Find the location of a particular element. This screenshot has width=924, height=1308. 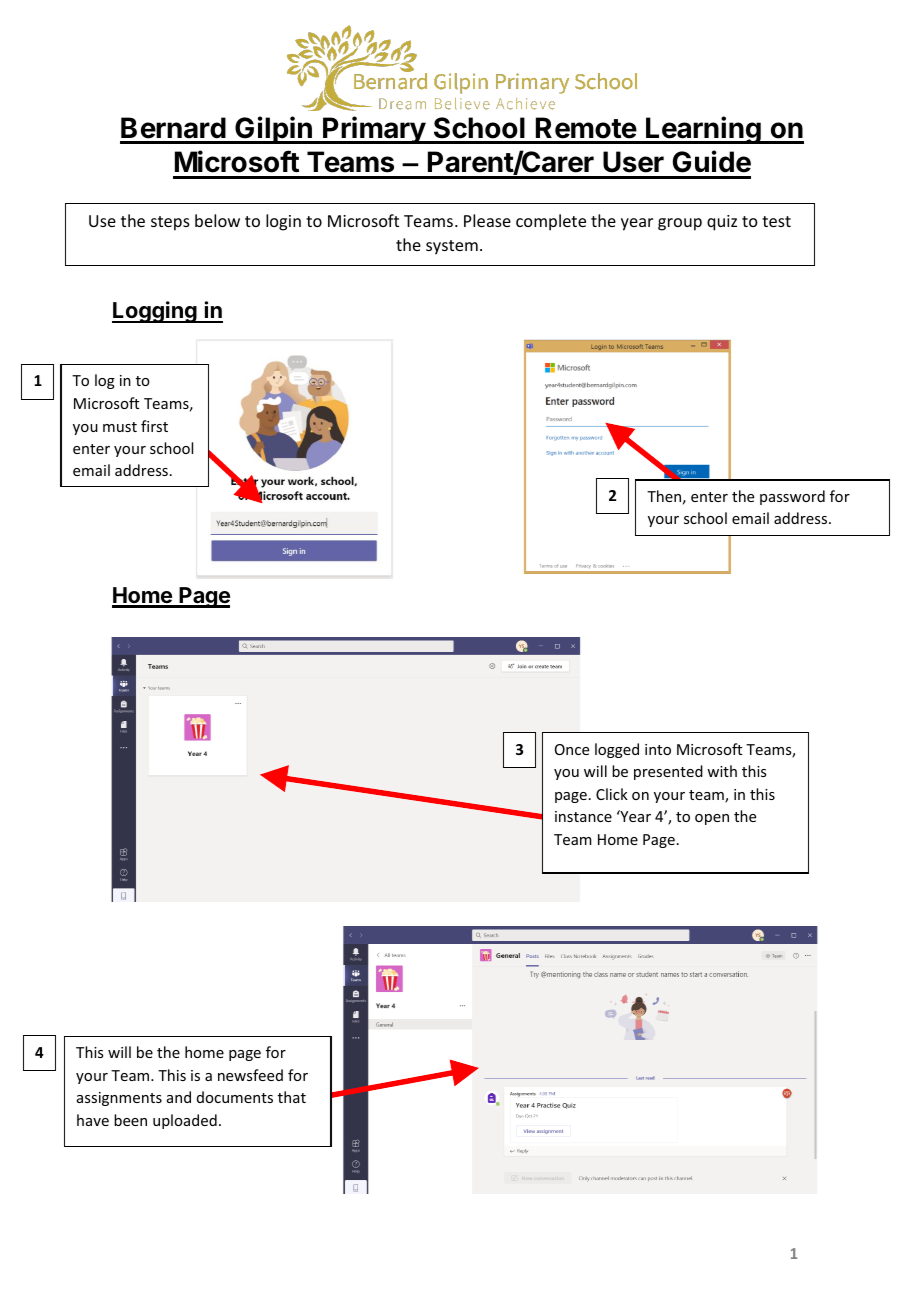

Primary is located at coordinates (374, 130).
